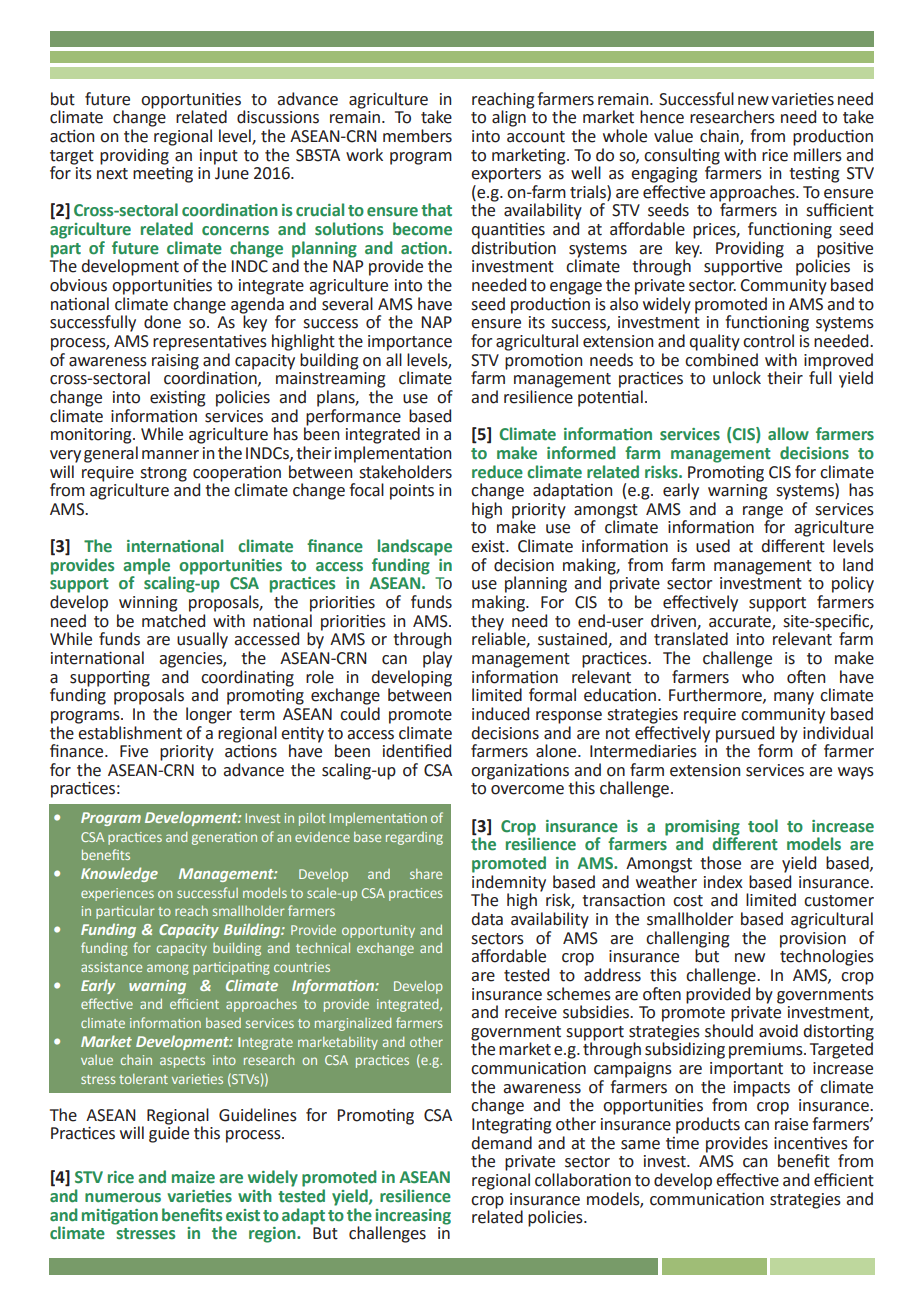  What do you see at coordinates (193, 1177) in the screenshot?
I see `maize` at bounding box center [193, 1177].
